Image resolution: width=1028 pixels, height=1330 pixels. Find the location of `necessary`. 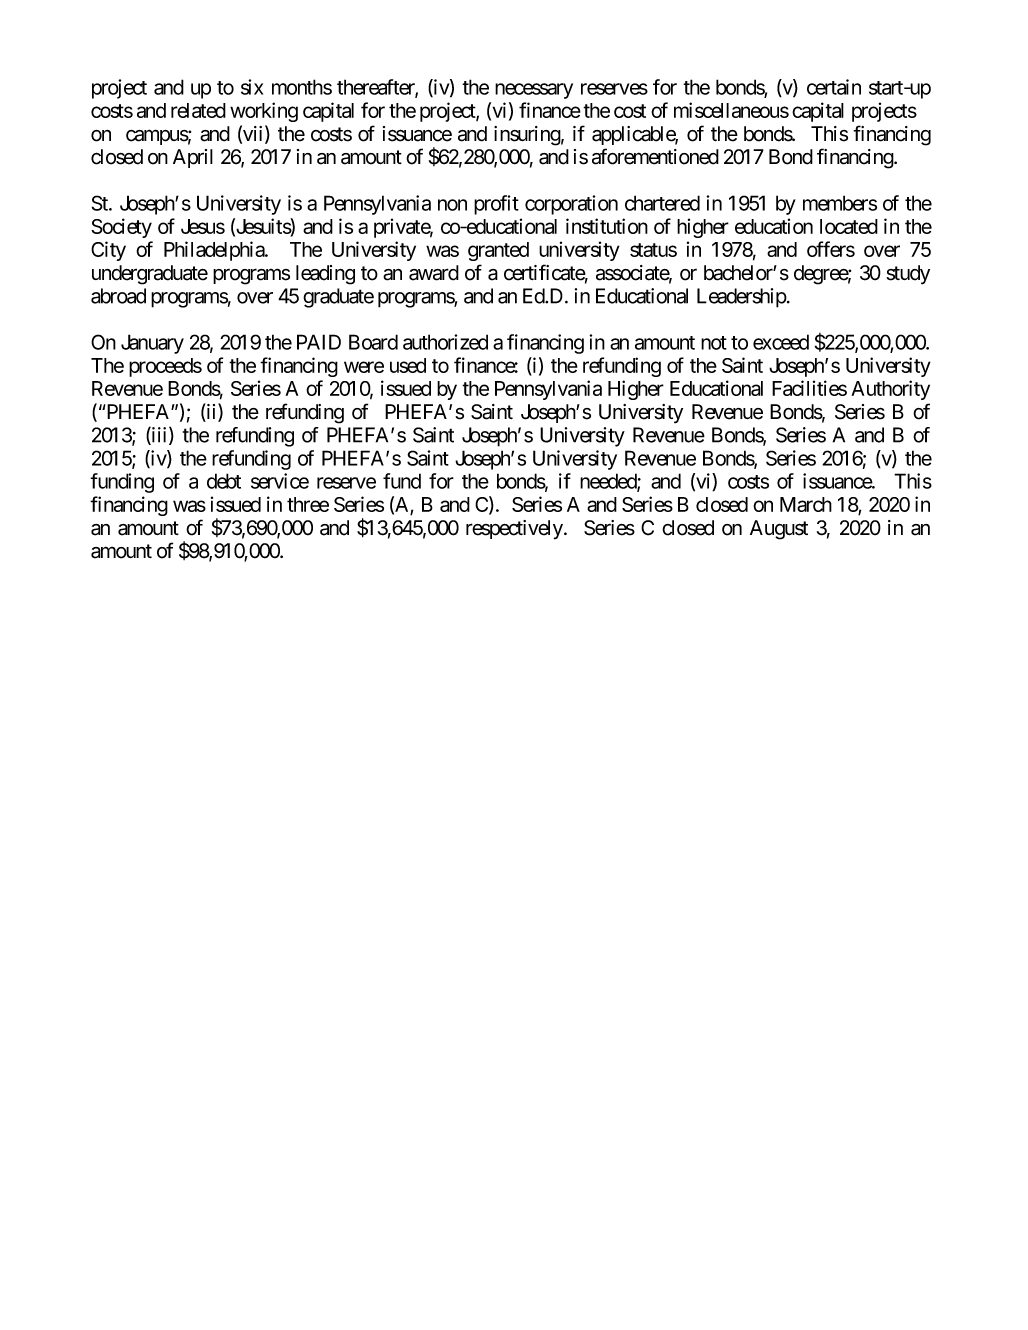

necessary is located at coordinates (534, 91).
